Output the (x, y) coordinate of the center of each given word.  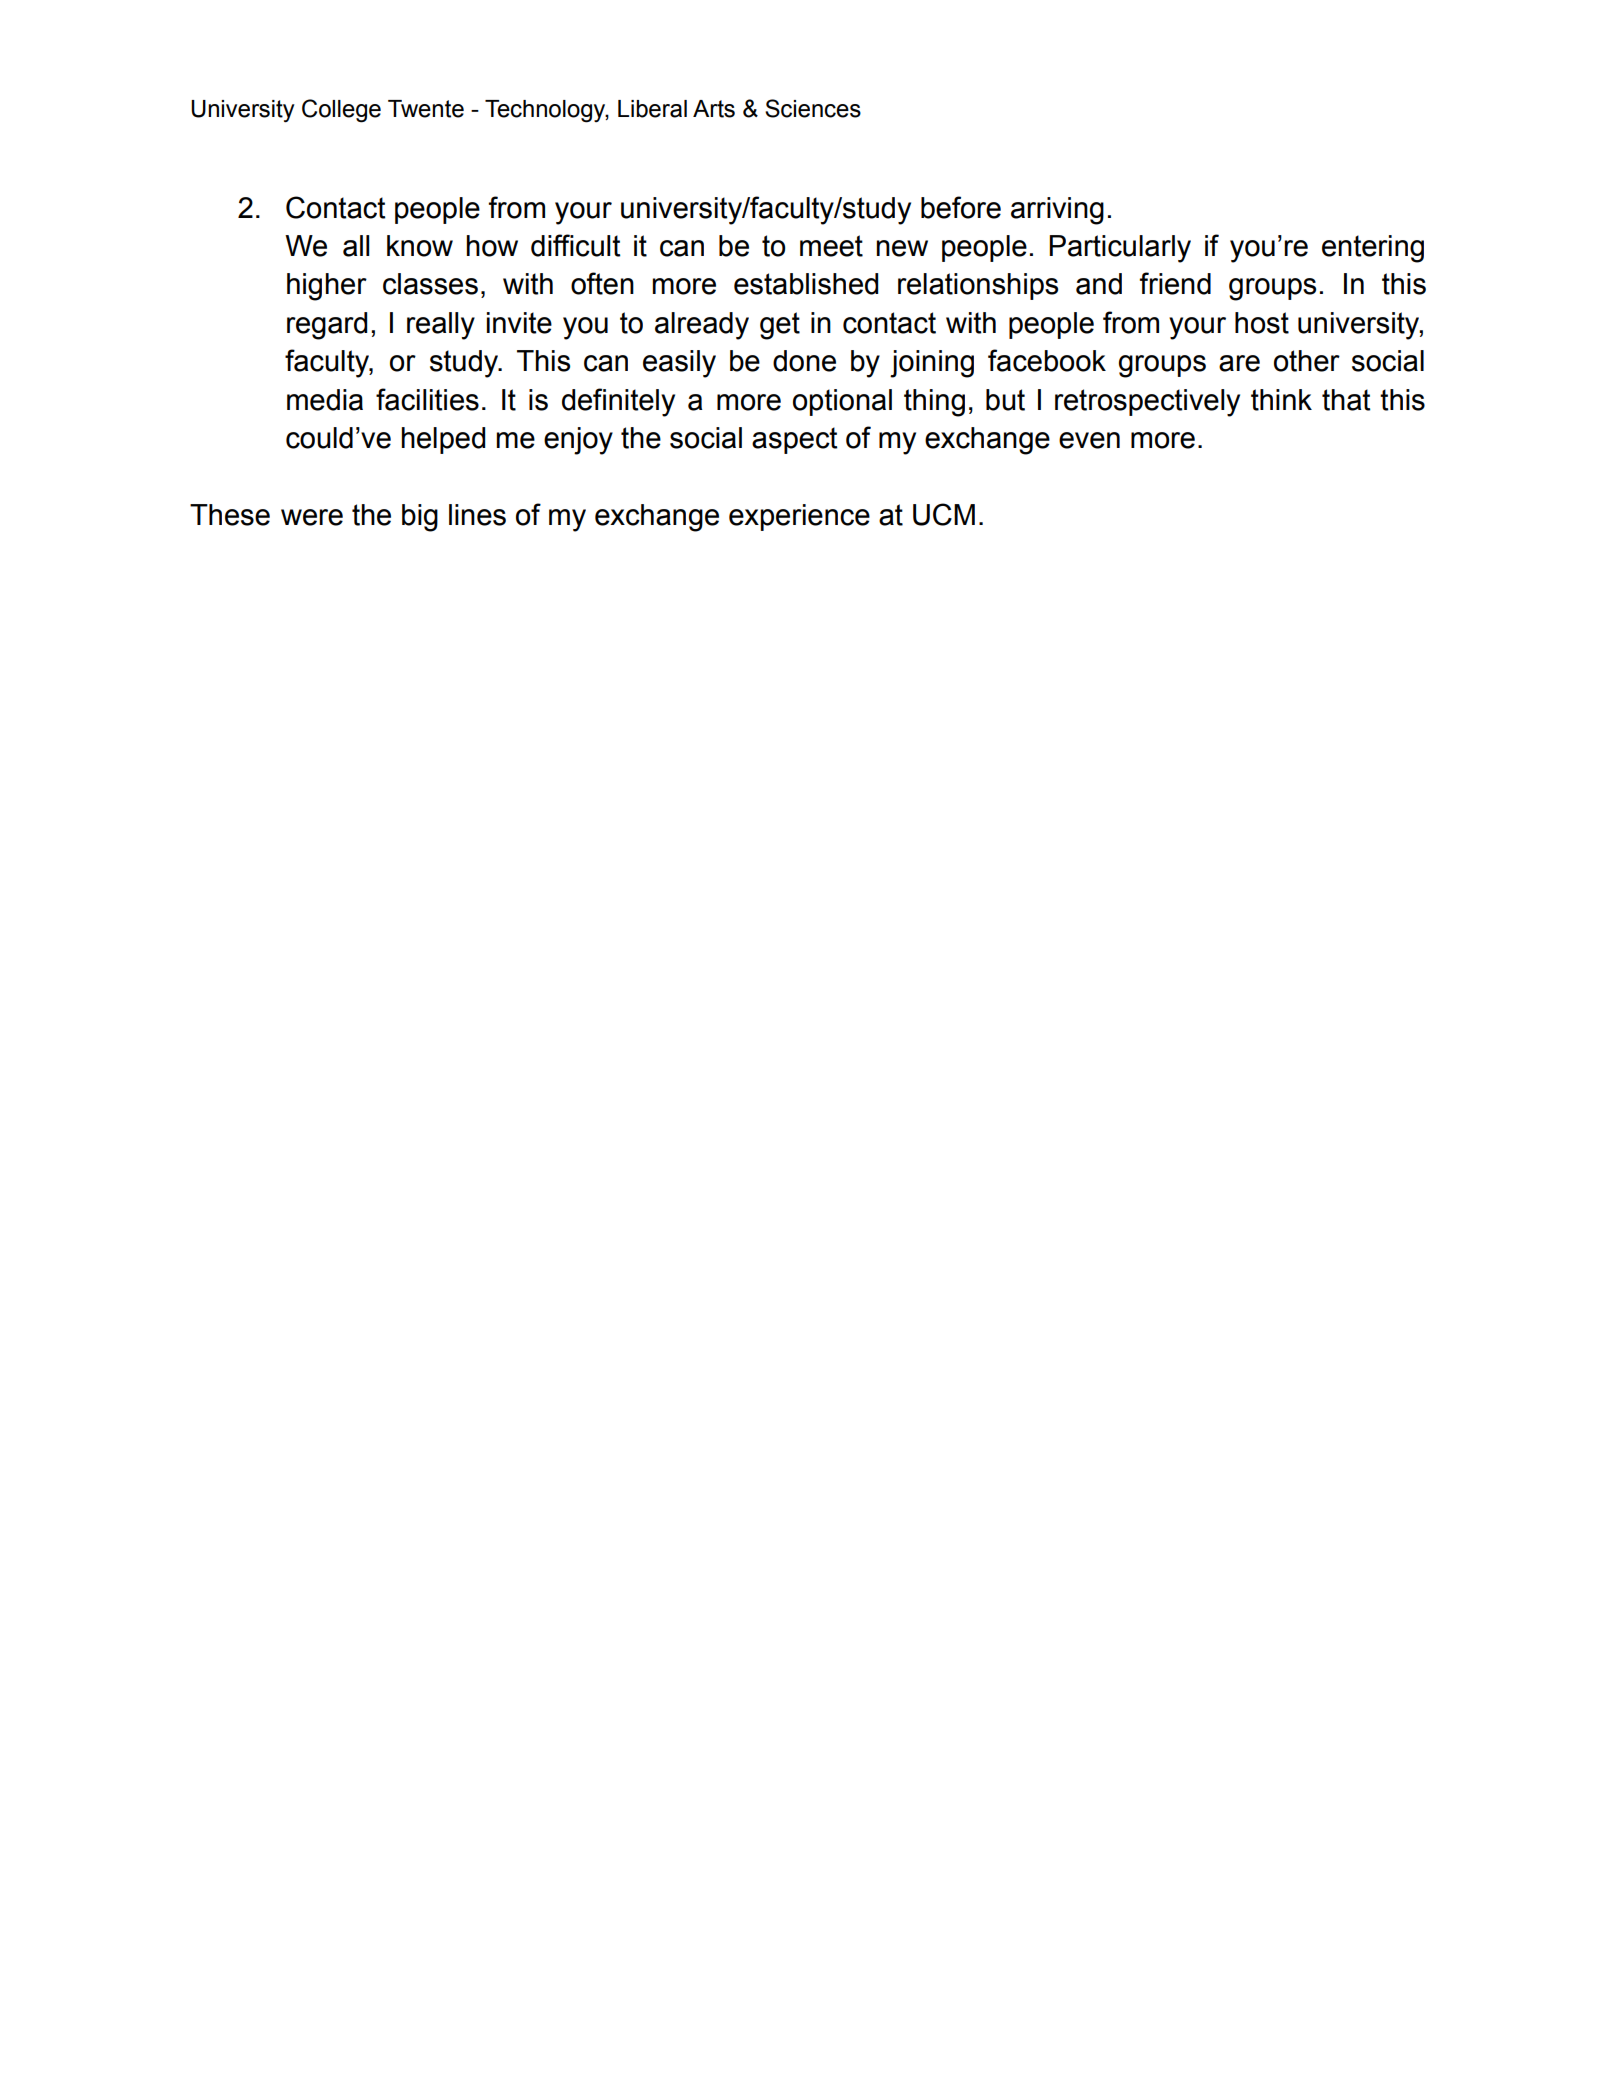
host (1262, 323)
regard (327, 326)
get (780, 326)
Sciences (813, 108)
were (312, 517)
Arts (714, 109)
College (341, 111)
